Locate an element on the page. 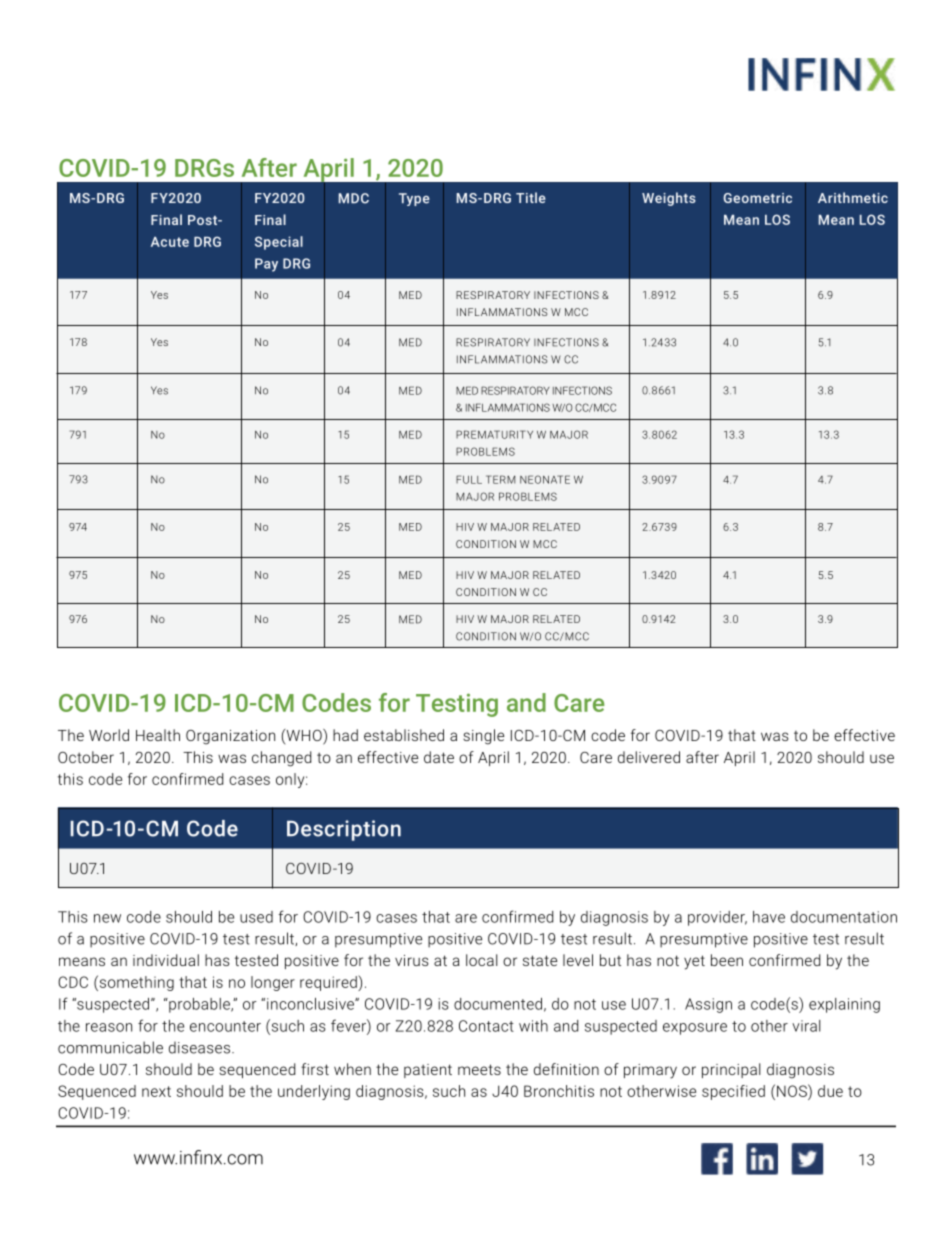 The image size is (952, 1233). meets is located at coordinates (479, 1069).
